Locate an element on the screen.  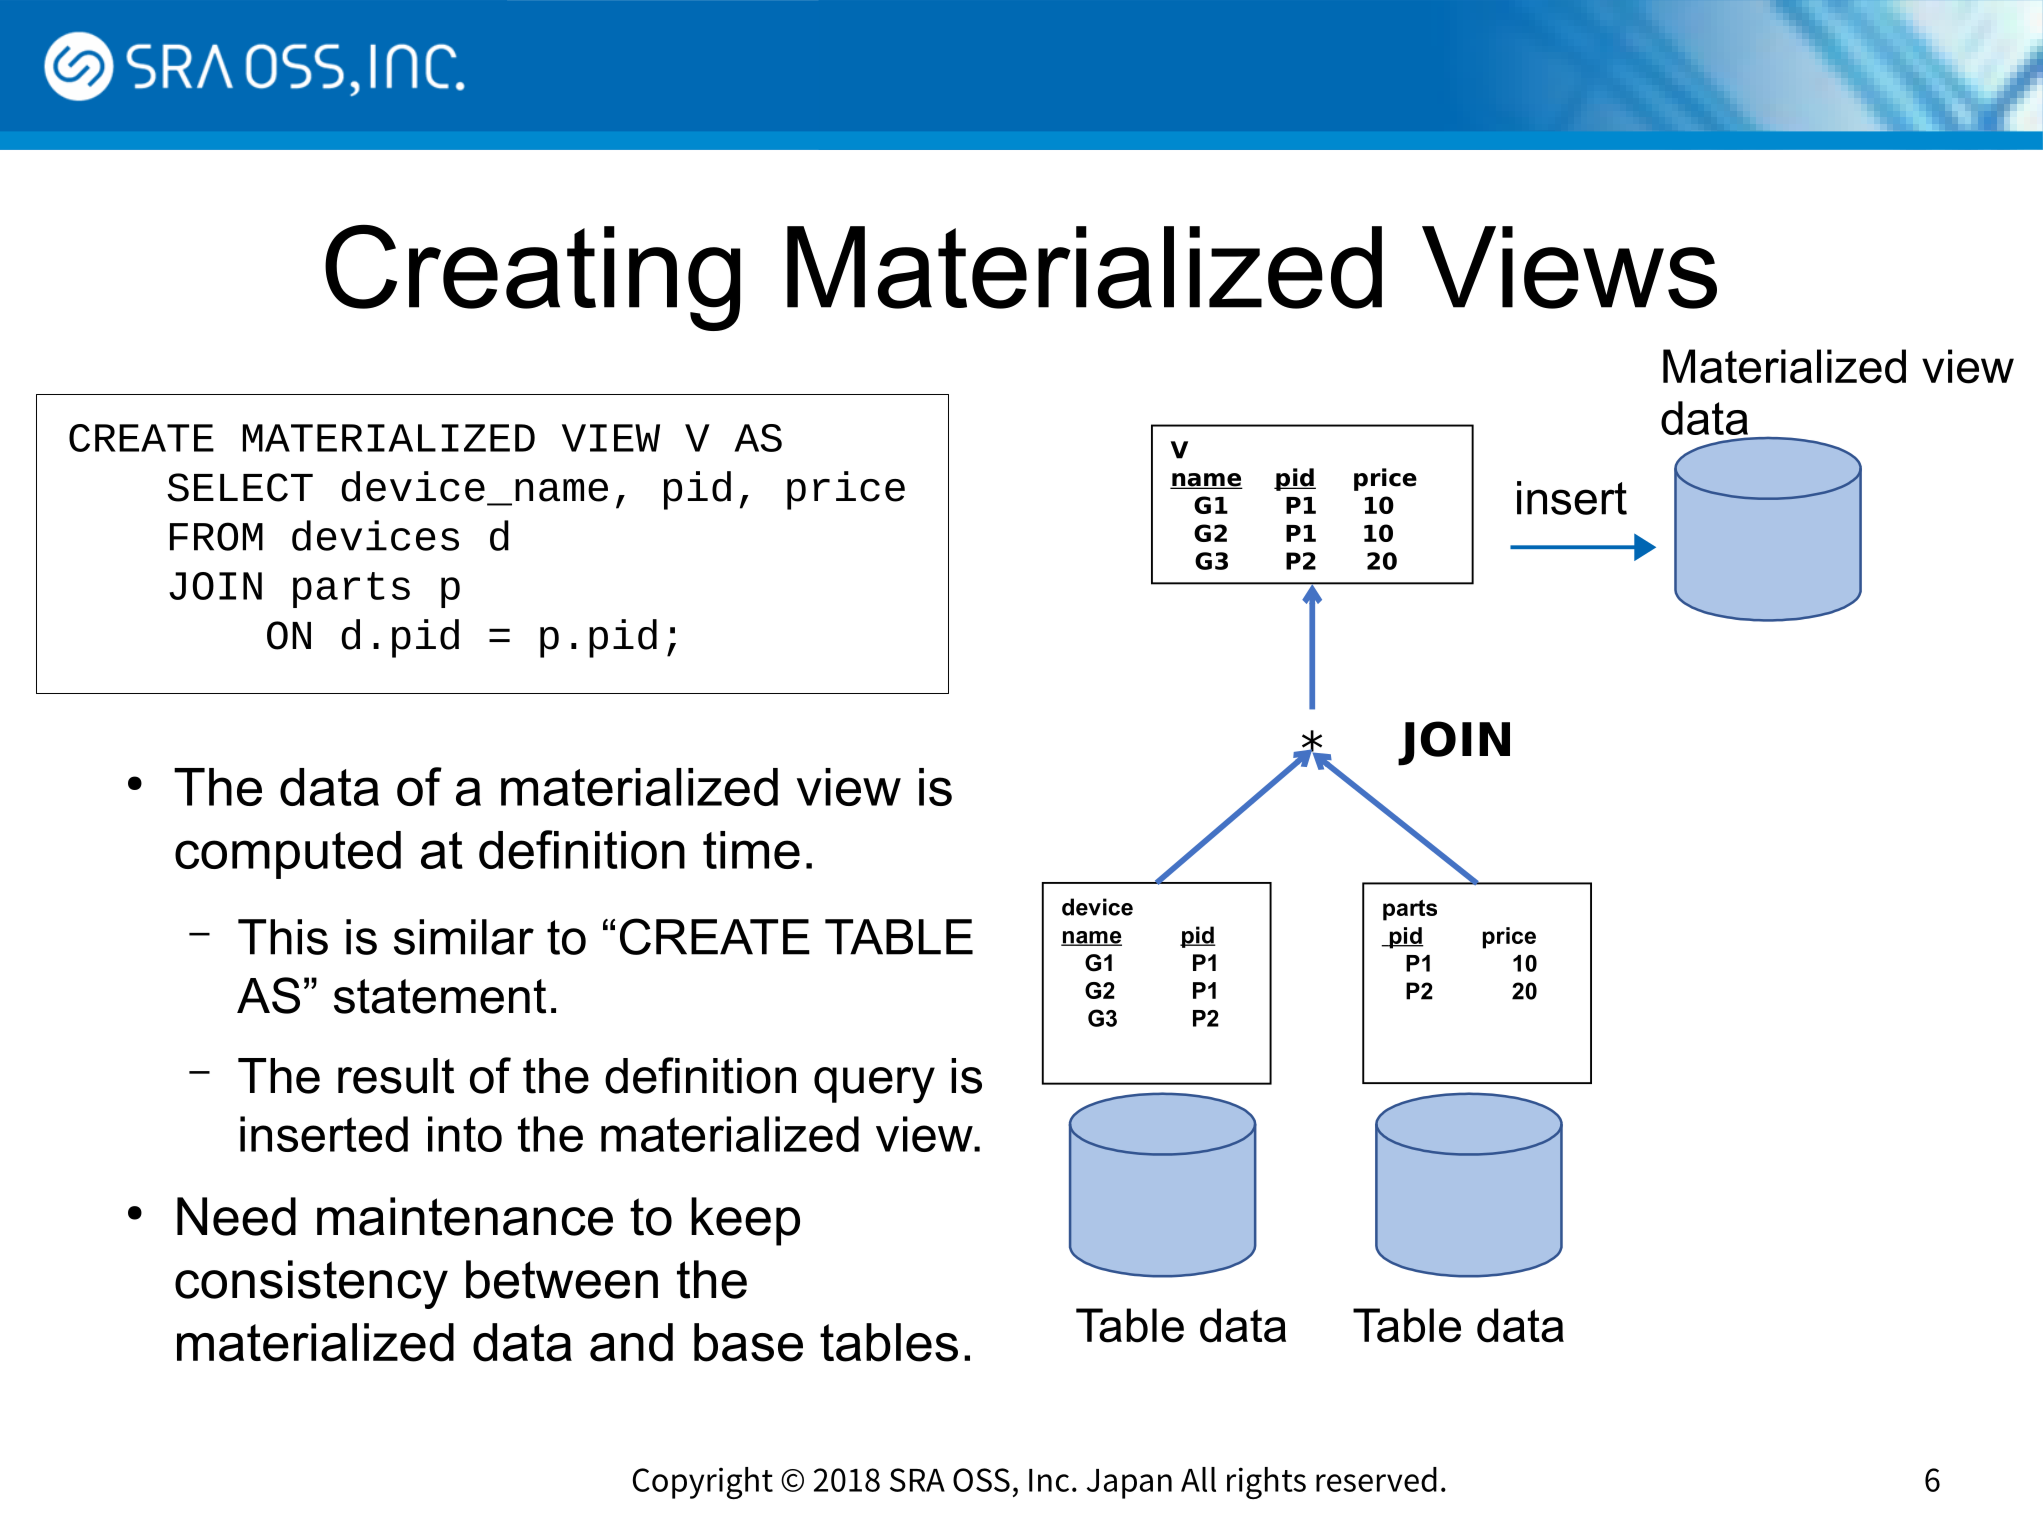
time is located at coordinates (751, 850).
